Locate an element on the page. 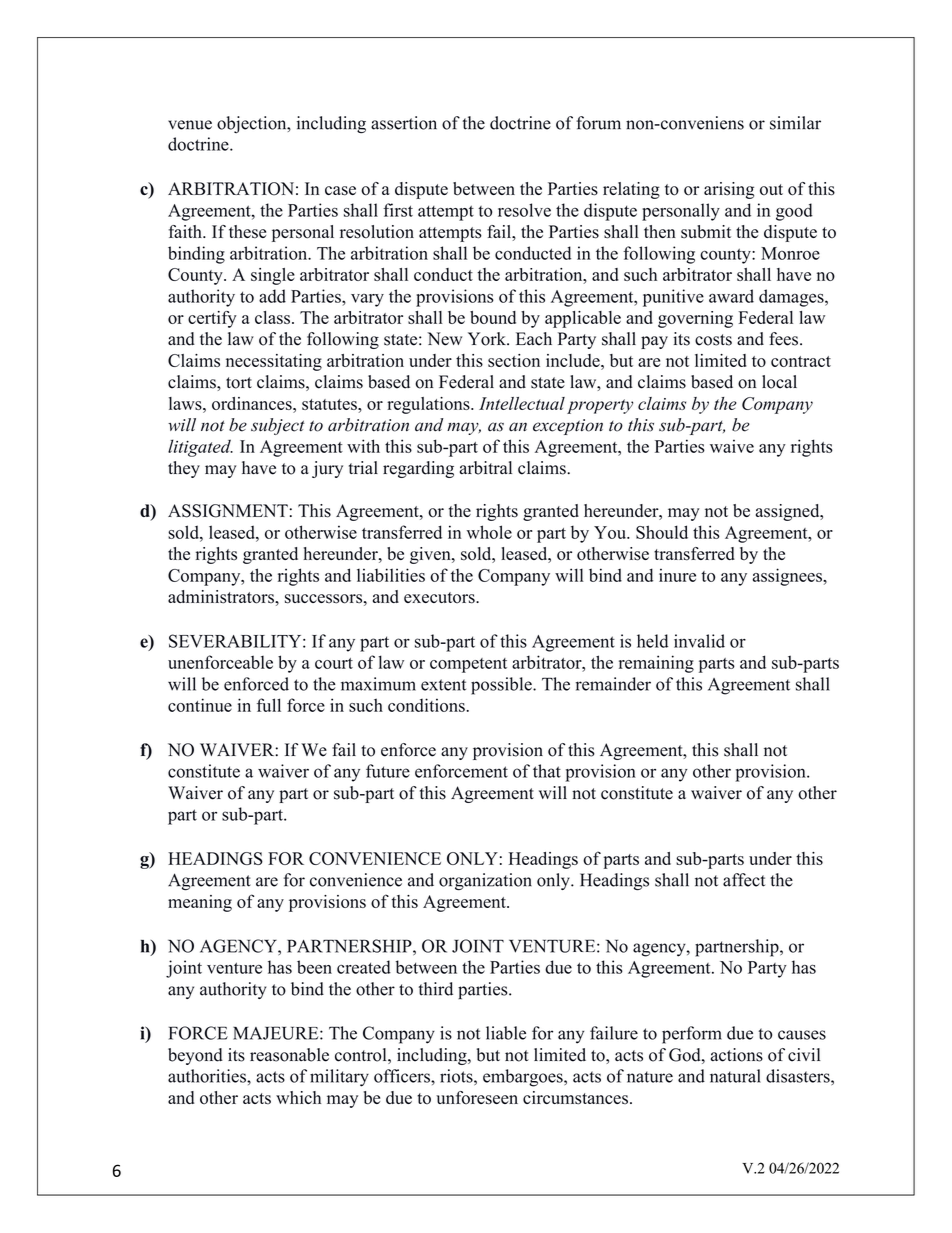 The height and width of the image is (1233, 952). resolve is located at coordinates (524, 210).
